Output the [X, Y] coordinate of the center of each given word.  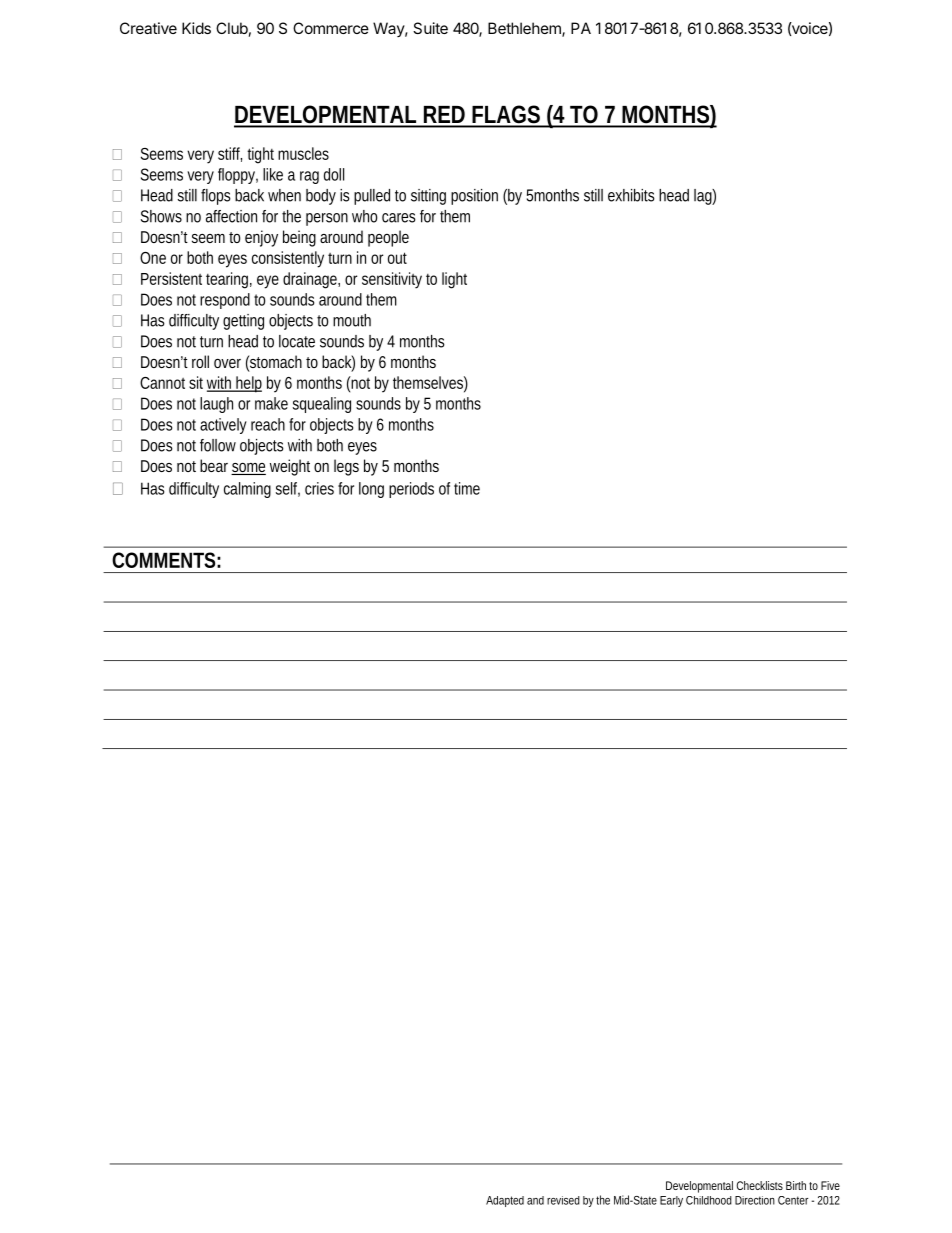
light [454, 280]
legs [346, 467]
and [535, 1200]
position [474, 197]
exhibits [631, 195]
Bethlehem [525, 29]
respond [225, 301]
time [467, 488]
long [371, 490]
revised [563, 1200]
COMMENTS [163, 560]
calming [247, 490]
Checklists [759, 1185]
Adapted [505, 1201]
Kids [196, 28]
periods [411, 490]
